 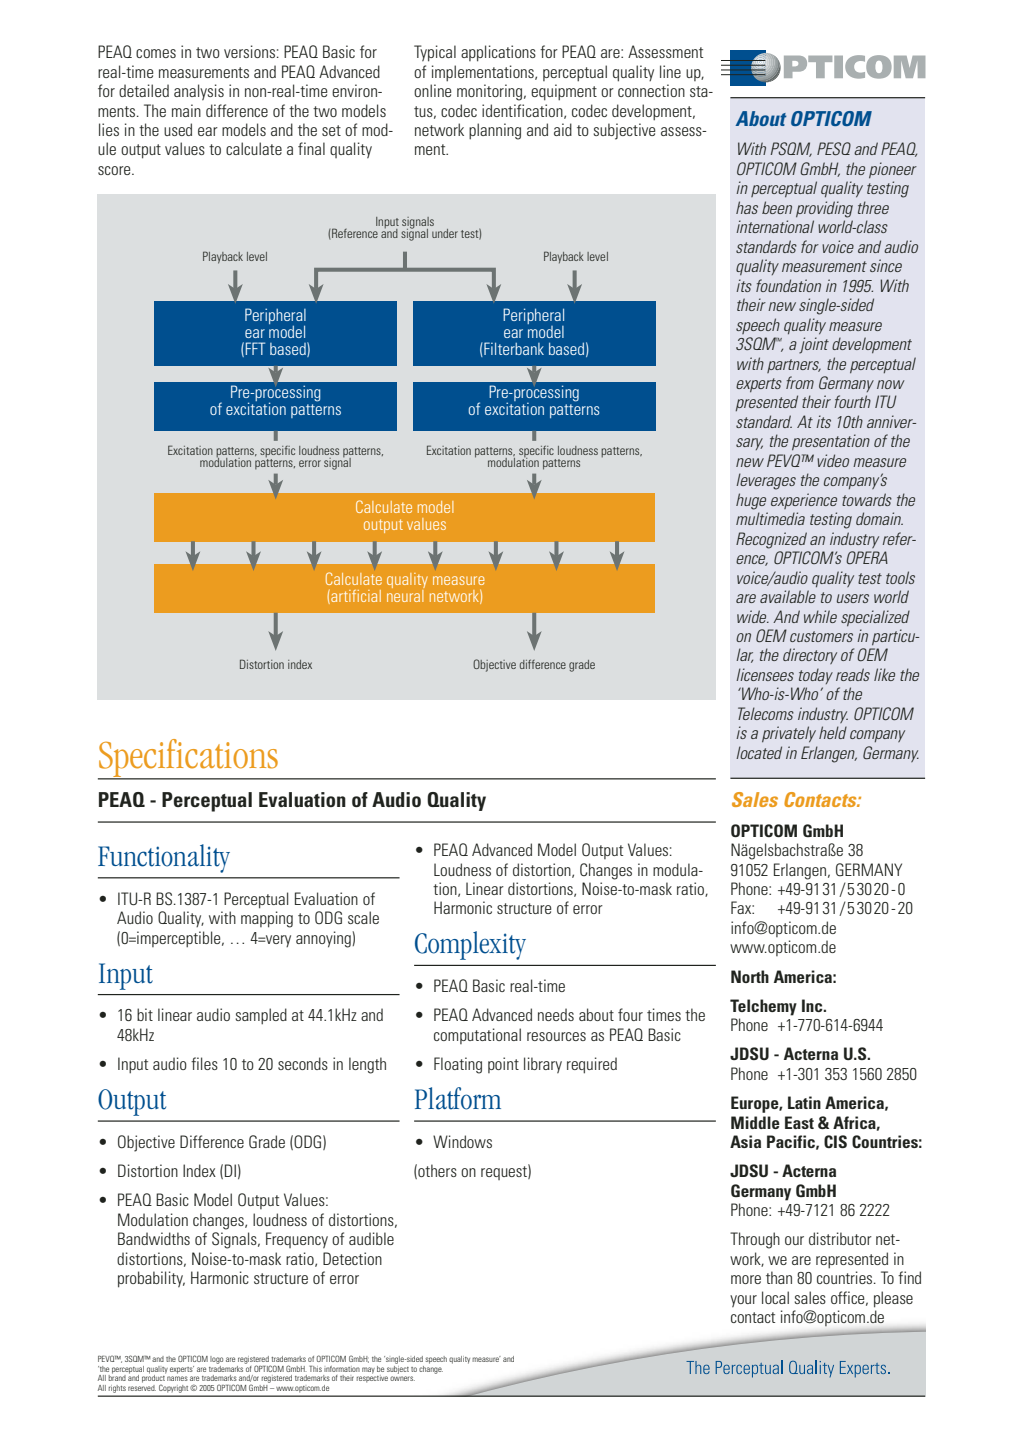 What do you see at coordinates (402, 1378) in the screenshot?
I see `owners` at bounding box center [402, 1378].
